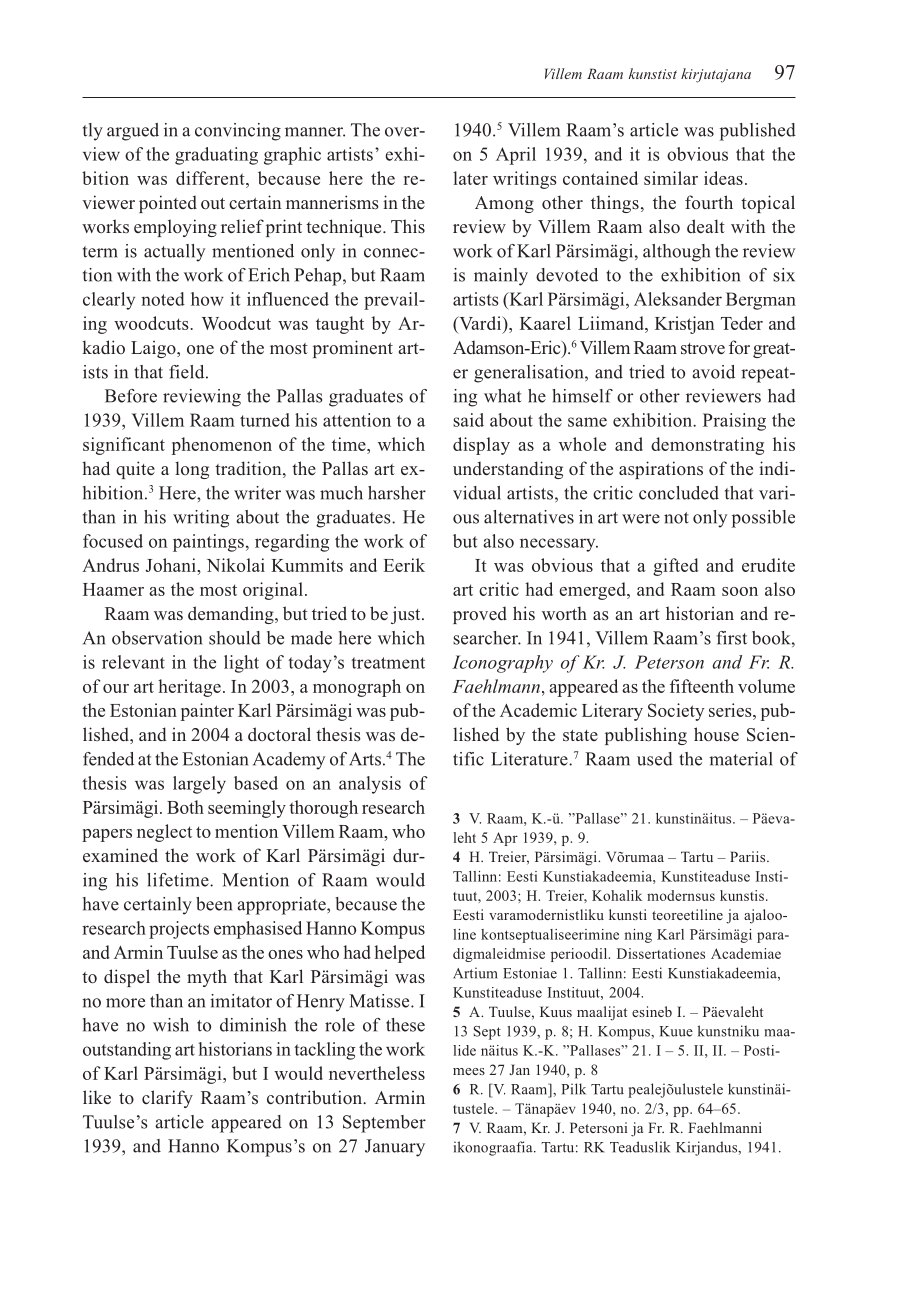  Describe the element at coordinates (185, 807) in the document. I see `Both` at that location.
